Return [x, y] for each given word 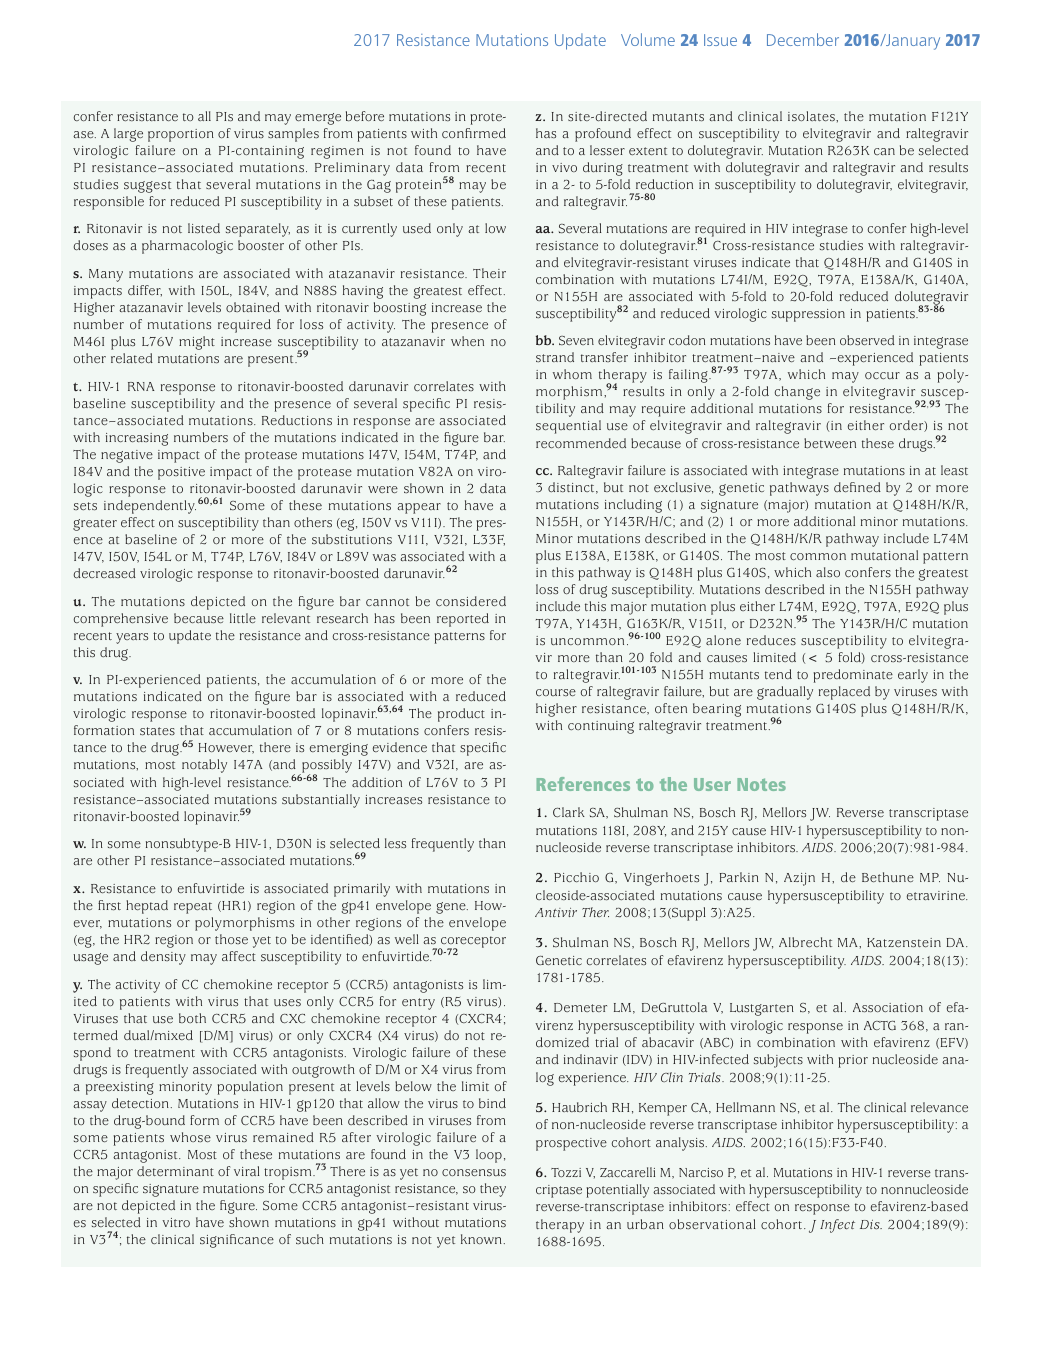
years [132, 638]
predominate [853, 676]
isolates [812, 116]
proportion [181, 135]
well [407, 939]
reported [463, 620]
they [493, 1190]
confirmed [474, 133]
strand [555, 357]
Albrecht [805, 942]
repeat [193, 908]
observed [867, 340]
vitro [176, 1222]
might [197, 343]
